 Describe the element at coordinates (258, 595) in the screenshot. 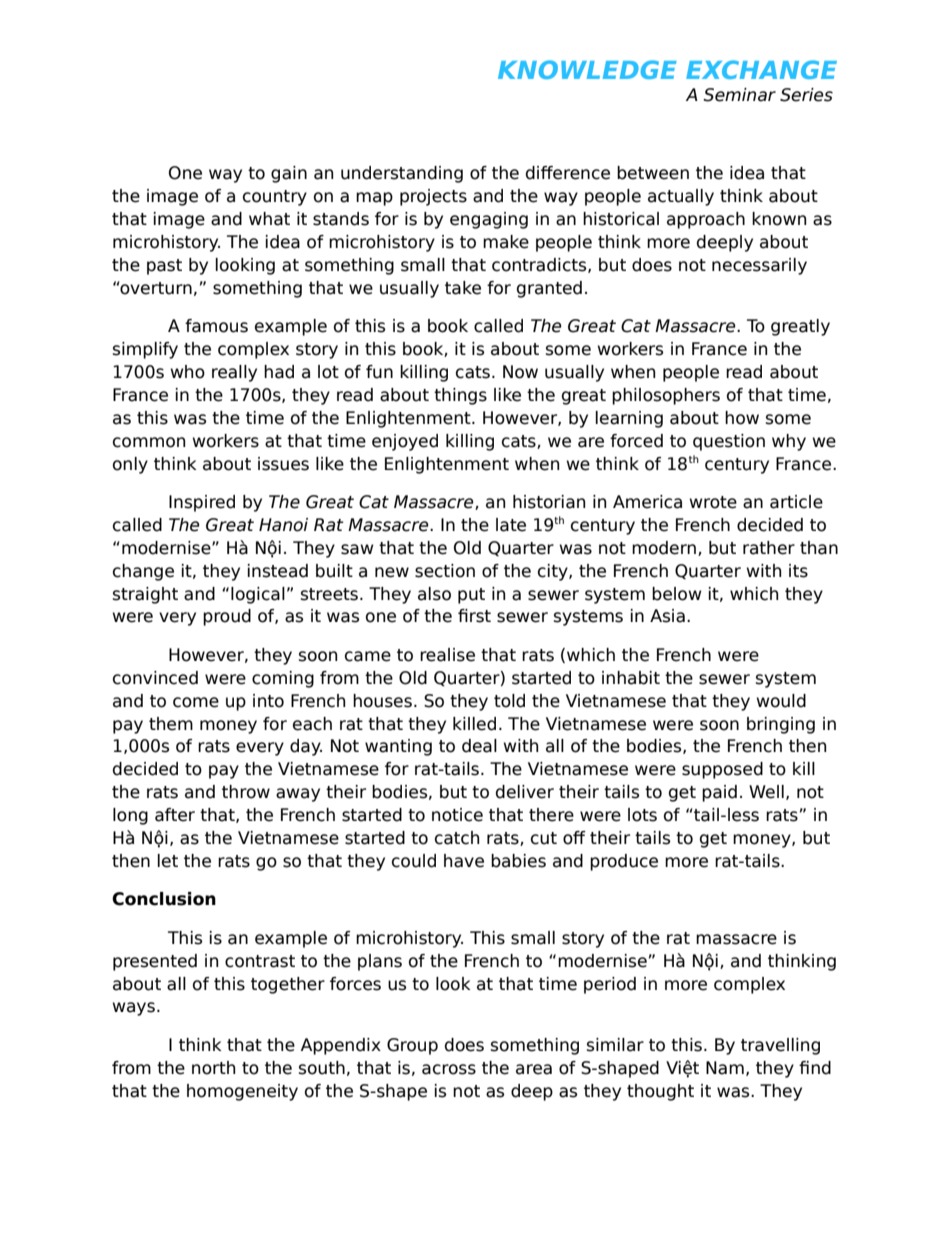

I see `logical` at that location.
